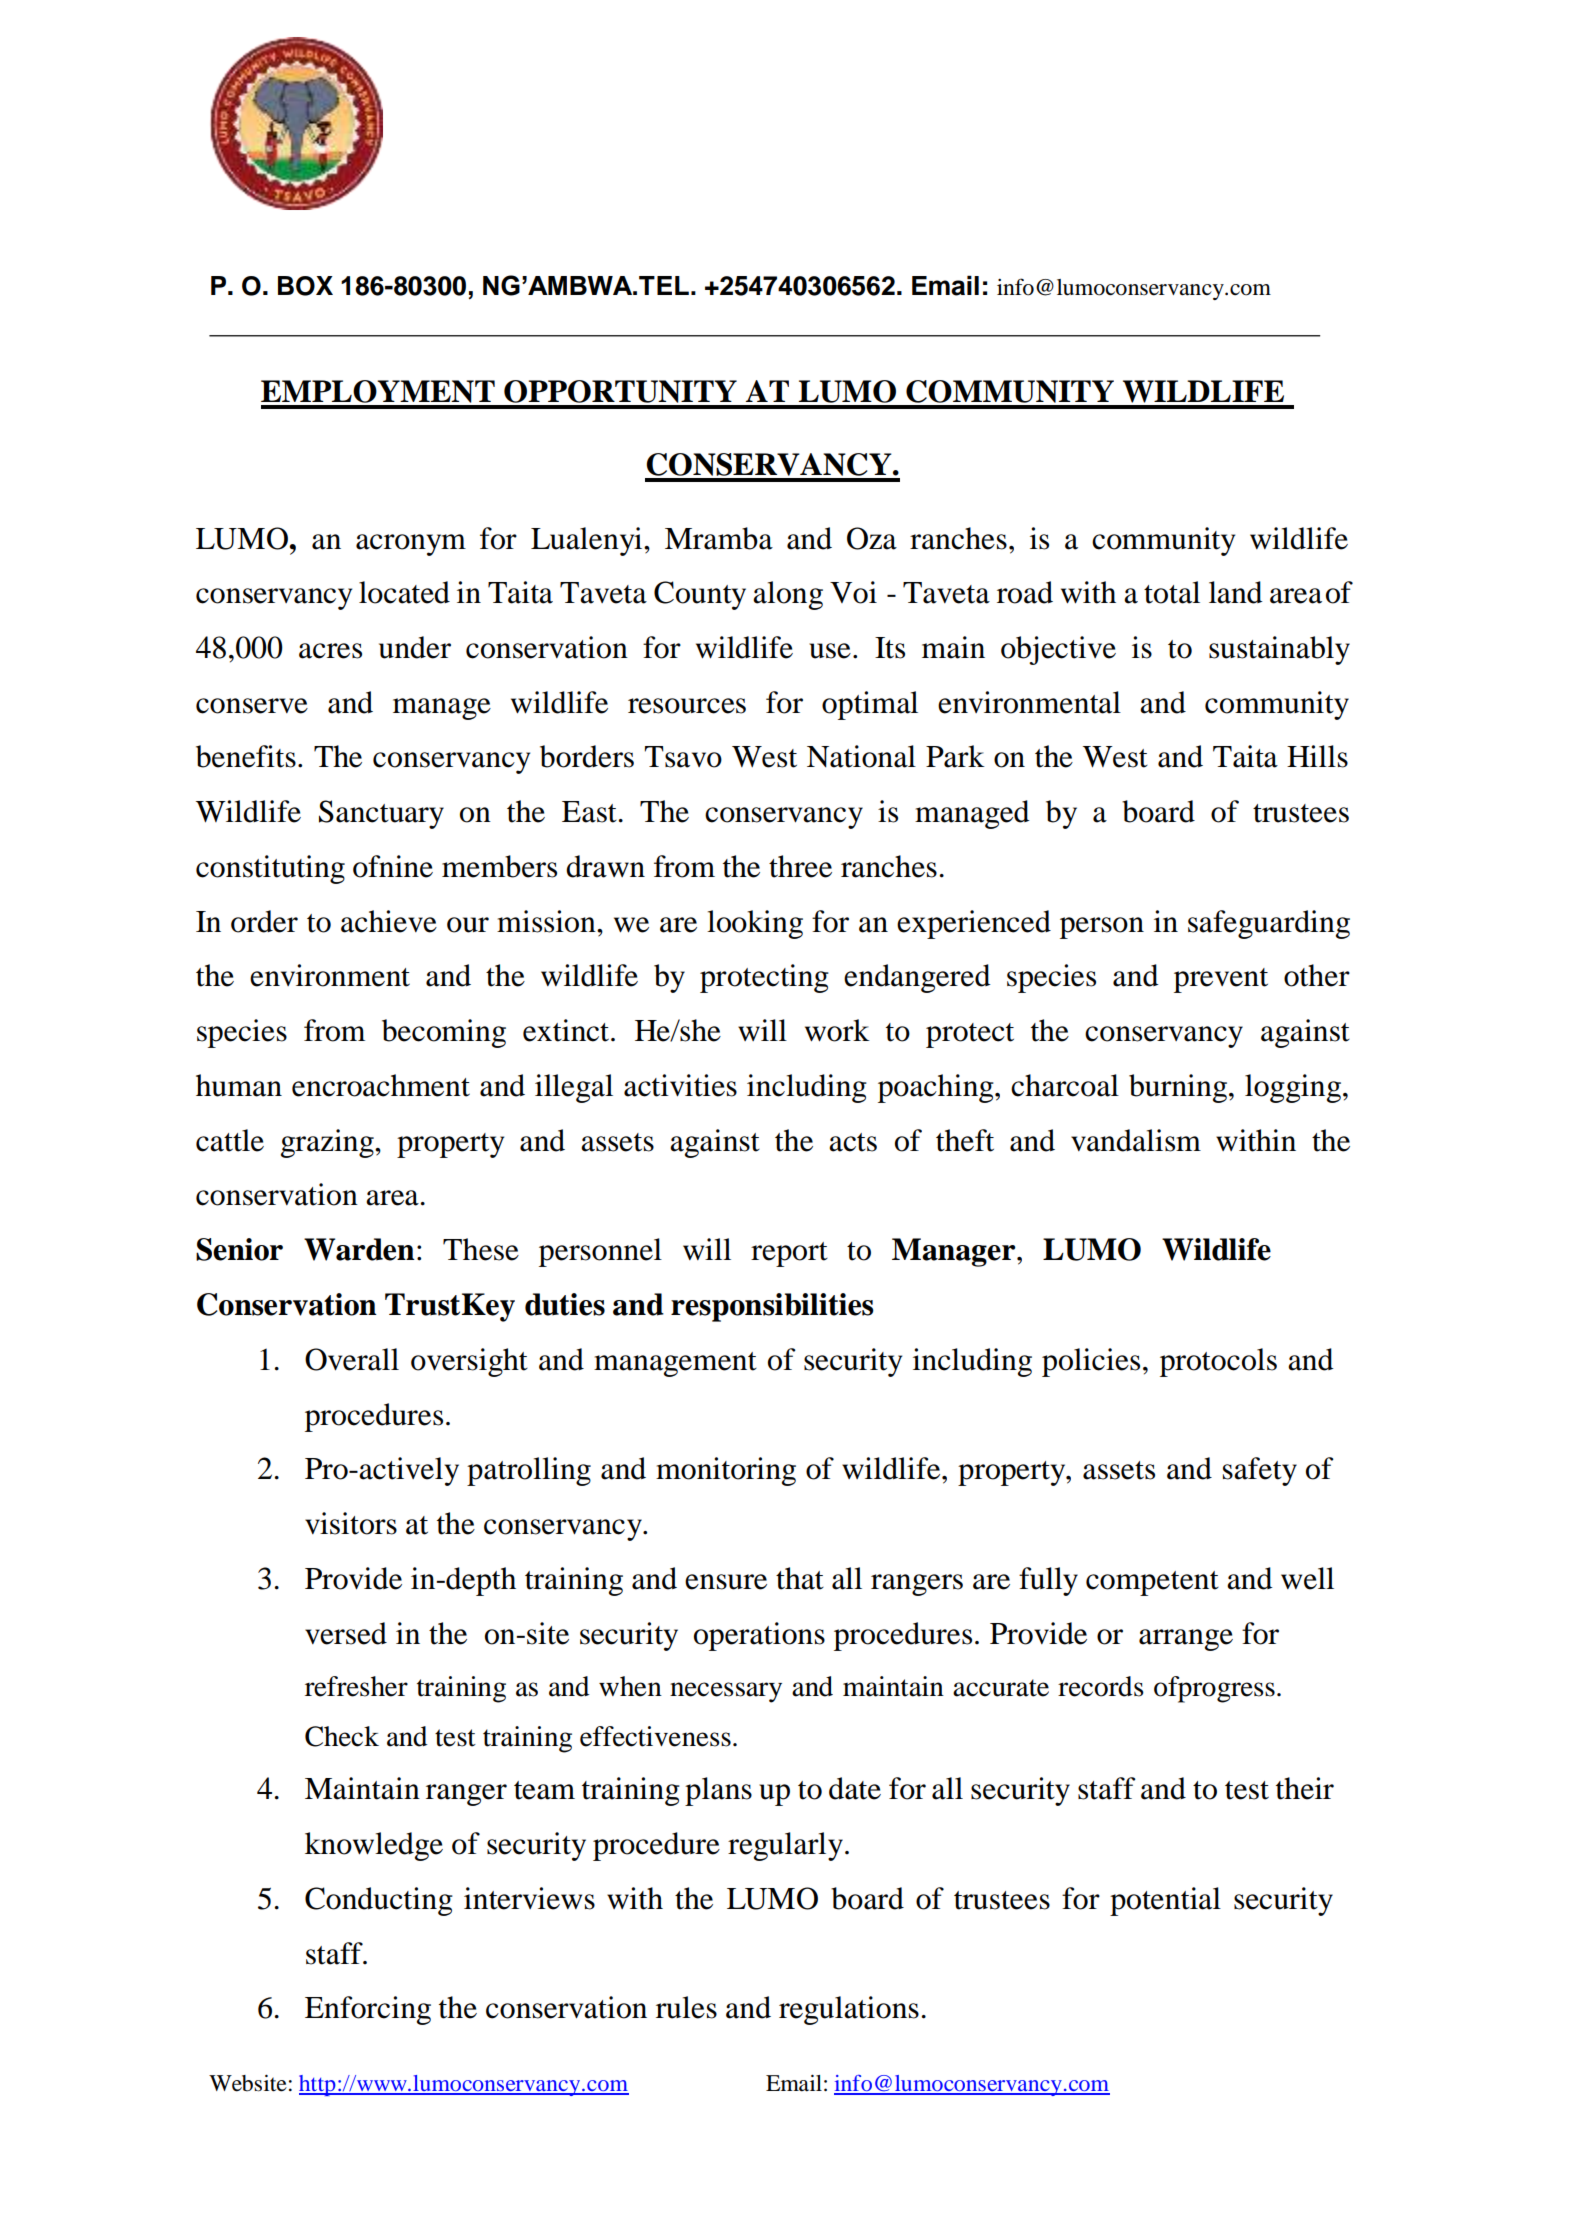 The height and width of the screenshot is (2227, 1575). Describe the element at coordinates (853, 1142) in the screenshot. I see `acts` at that location.
